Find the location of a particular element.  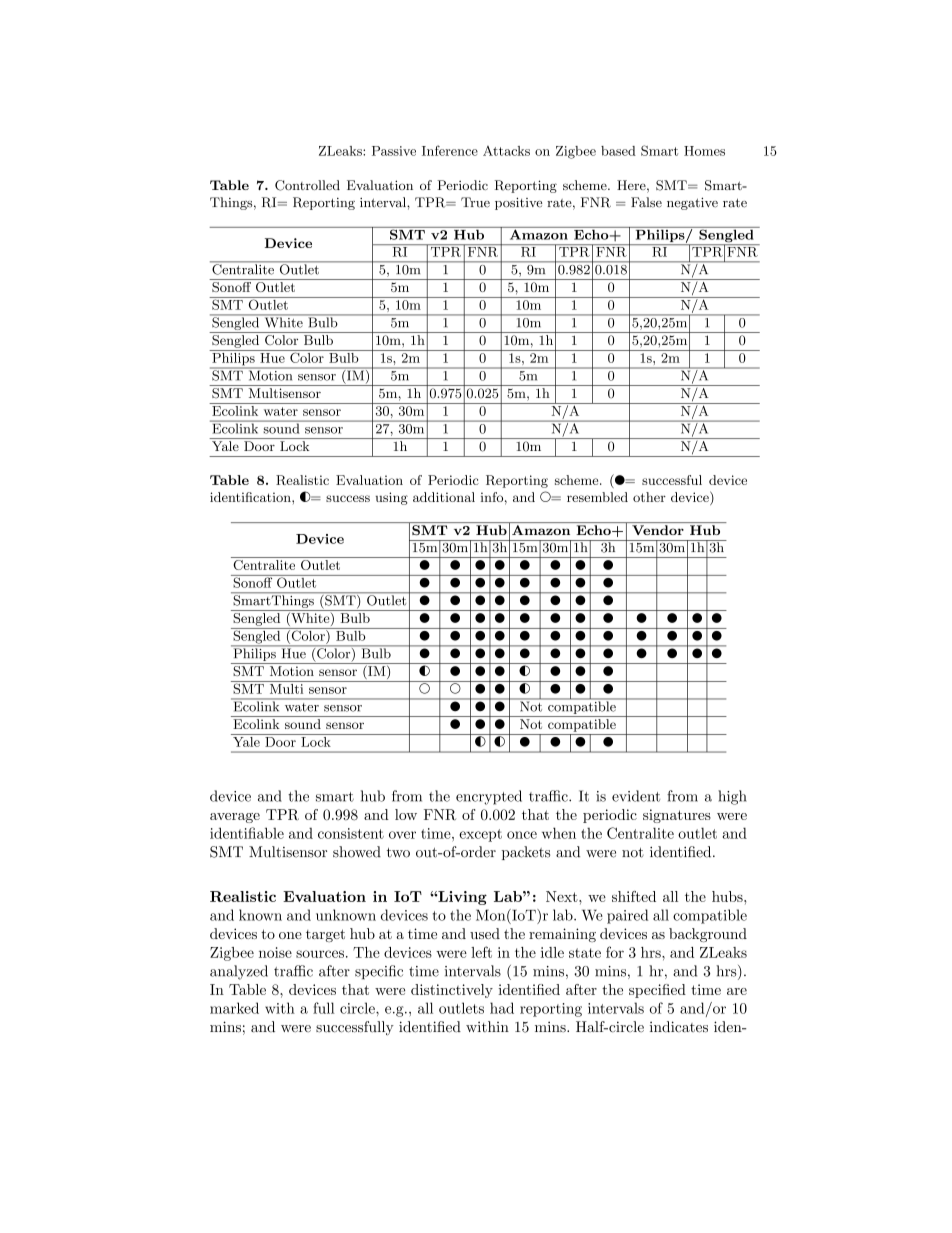

negative is located at coordinates (692, 203).
